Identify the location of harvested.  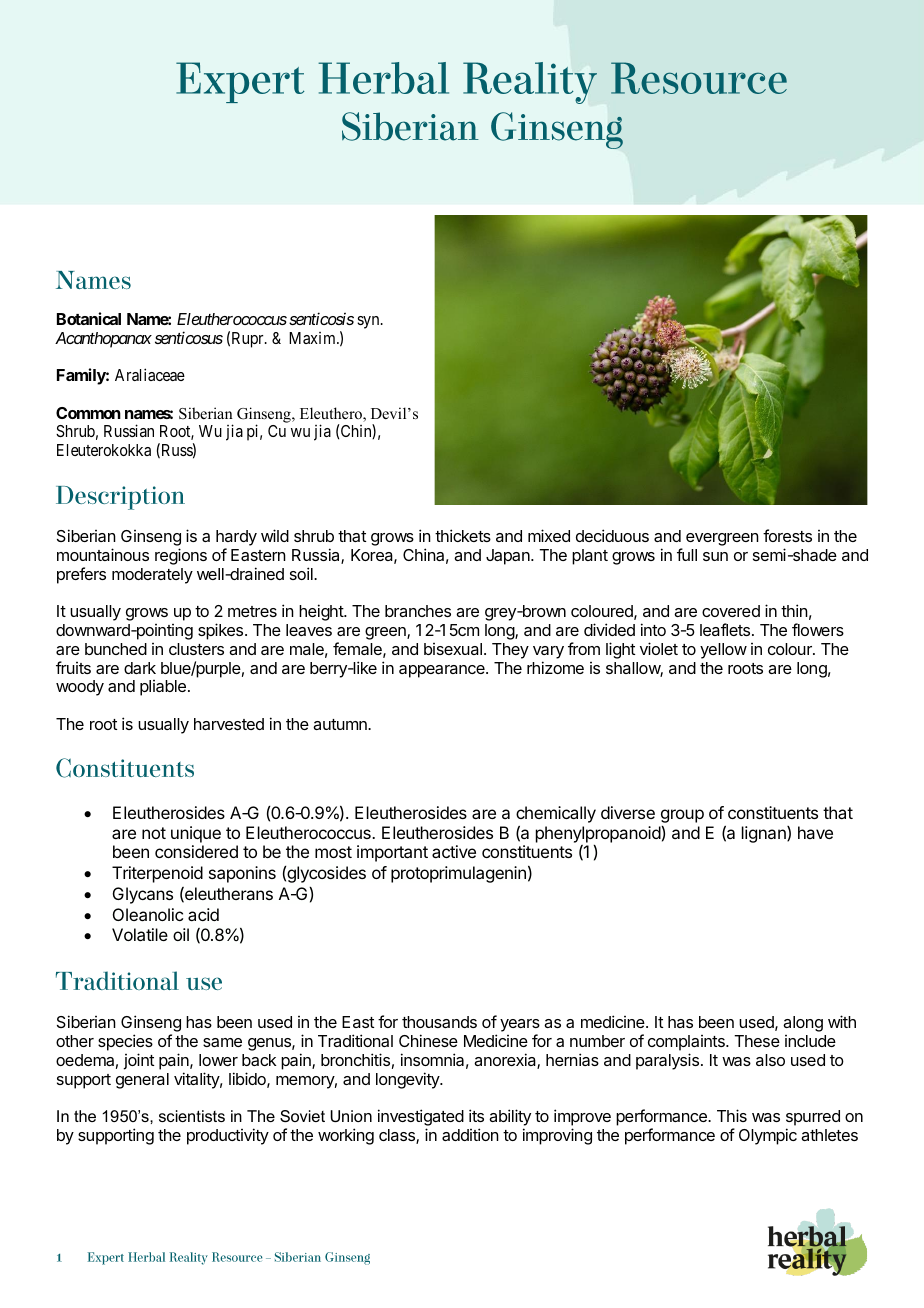
(229, 724).
